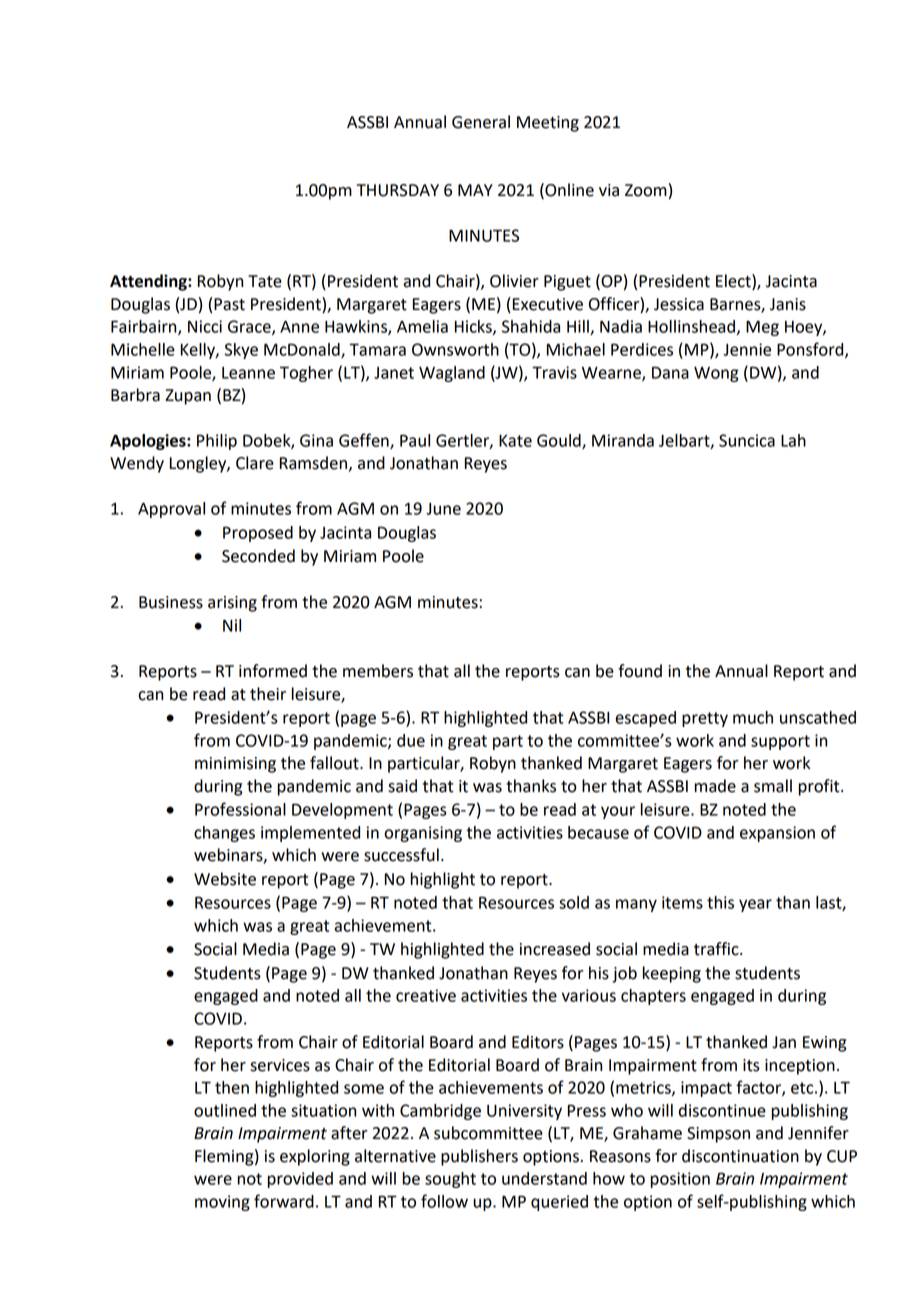 Image resolution: width=924 pixels, height=1308 pixels. I want to click on traffic, so click(717, 949).
